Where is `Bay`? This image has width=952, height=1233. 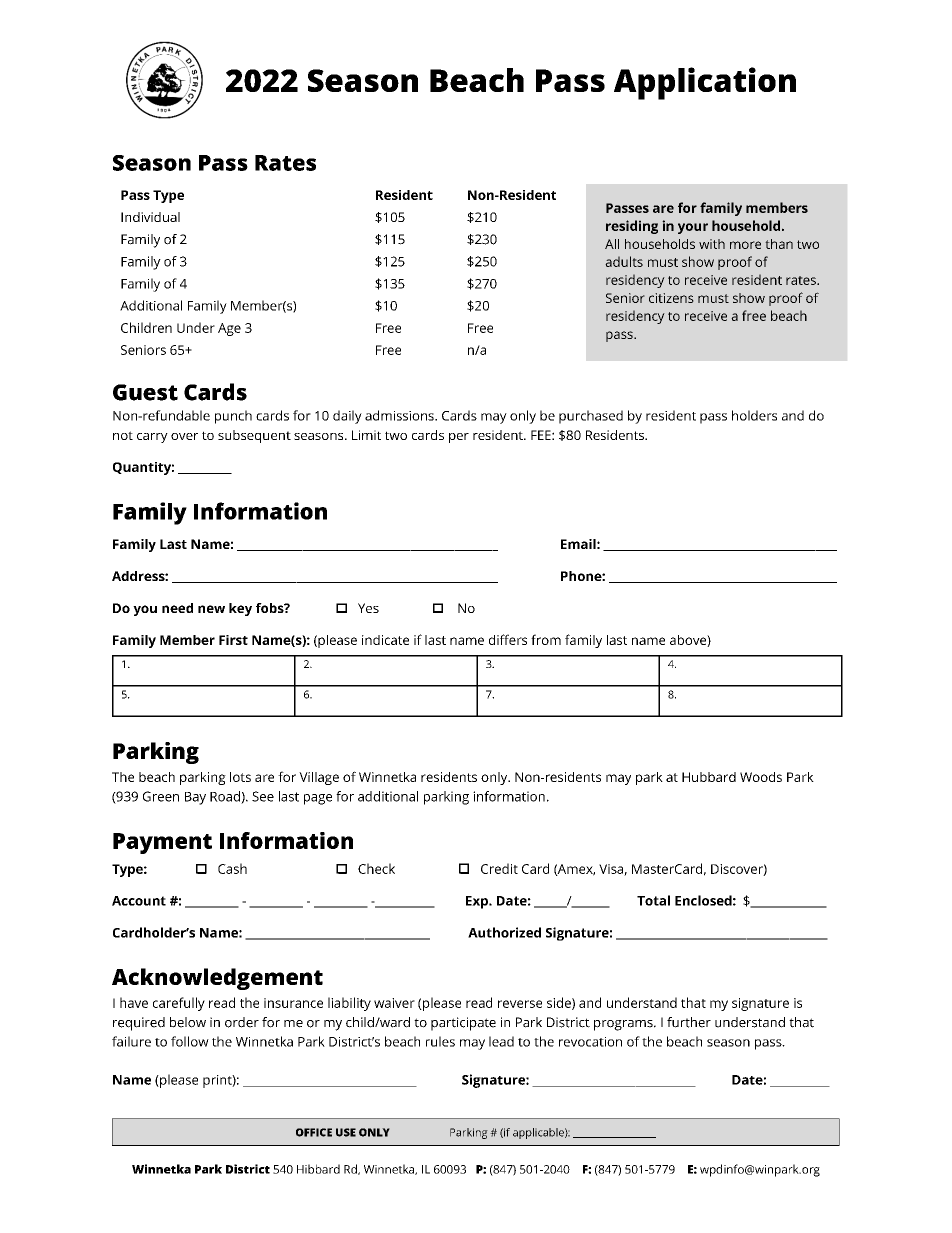
Bay is located at coordinates (195, 798).
